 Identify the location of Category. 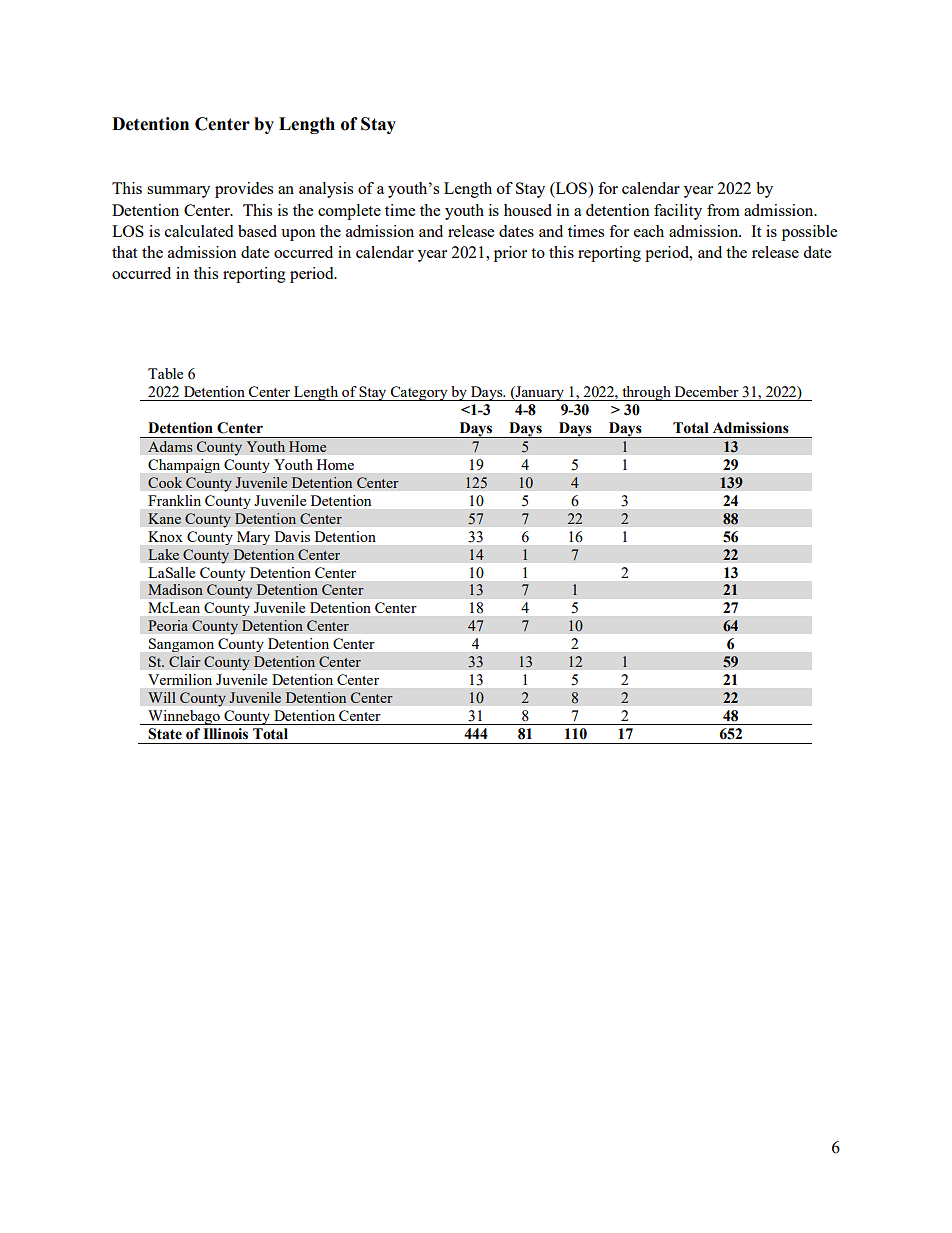
(419, 393).
